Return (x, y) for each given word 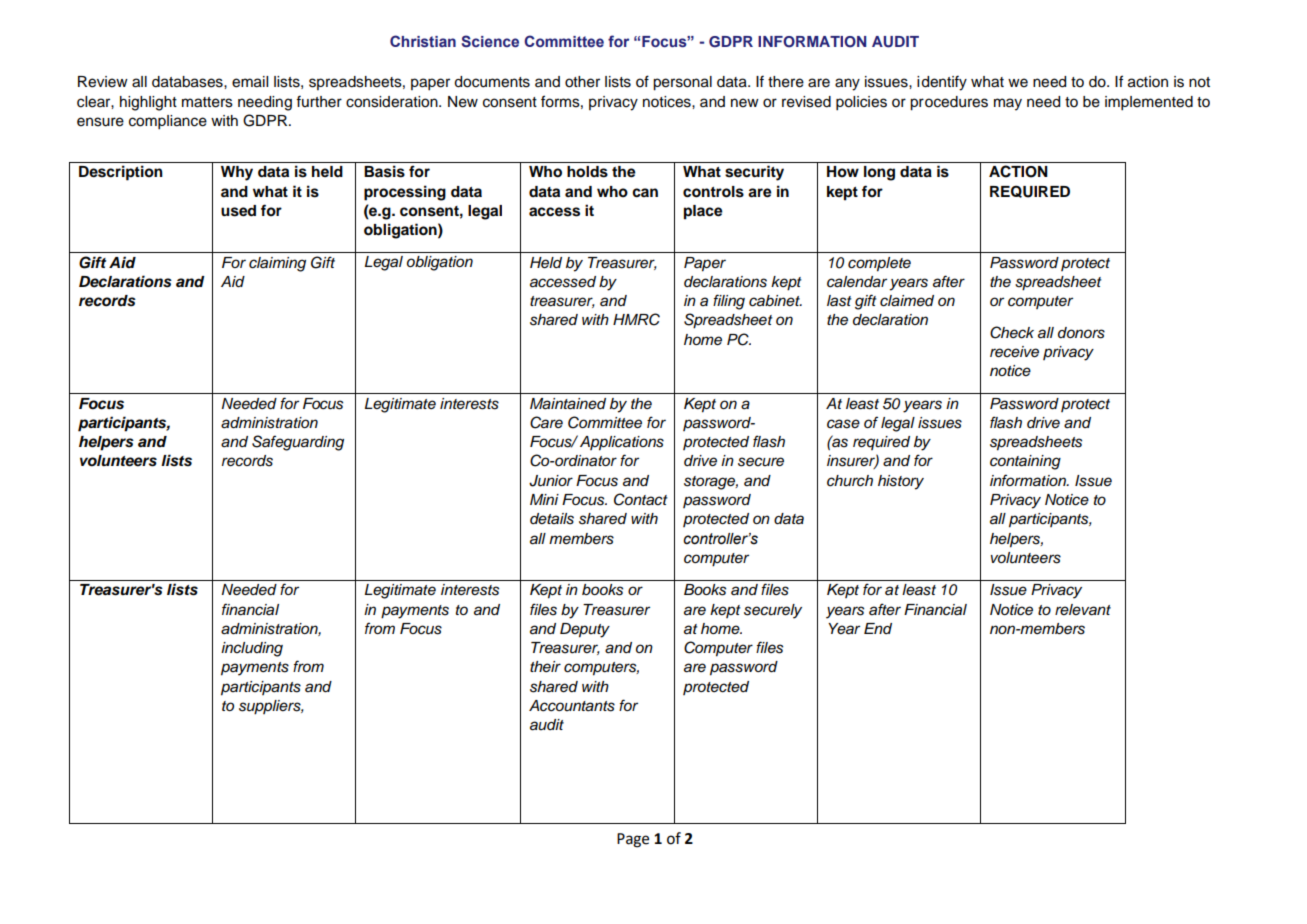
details (552, 519)
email (250, 82)
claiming (277, 264)
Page (633, 840)
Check (1012, 332)
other (582, 82)
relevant (1083, 610)
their (545, 666)
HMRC (636, 319)
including (252, 649)
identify (942, 83)
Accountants (572, 706)
